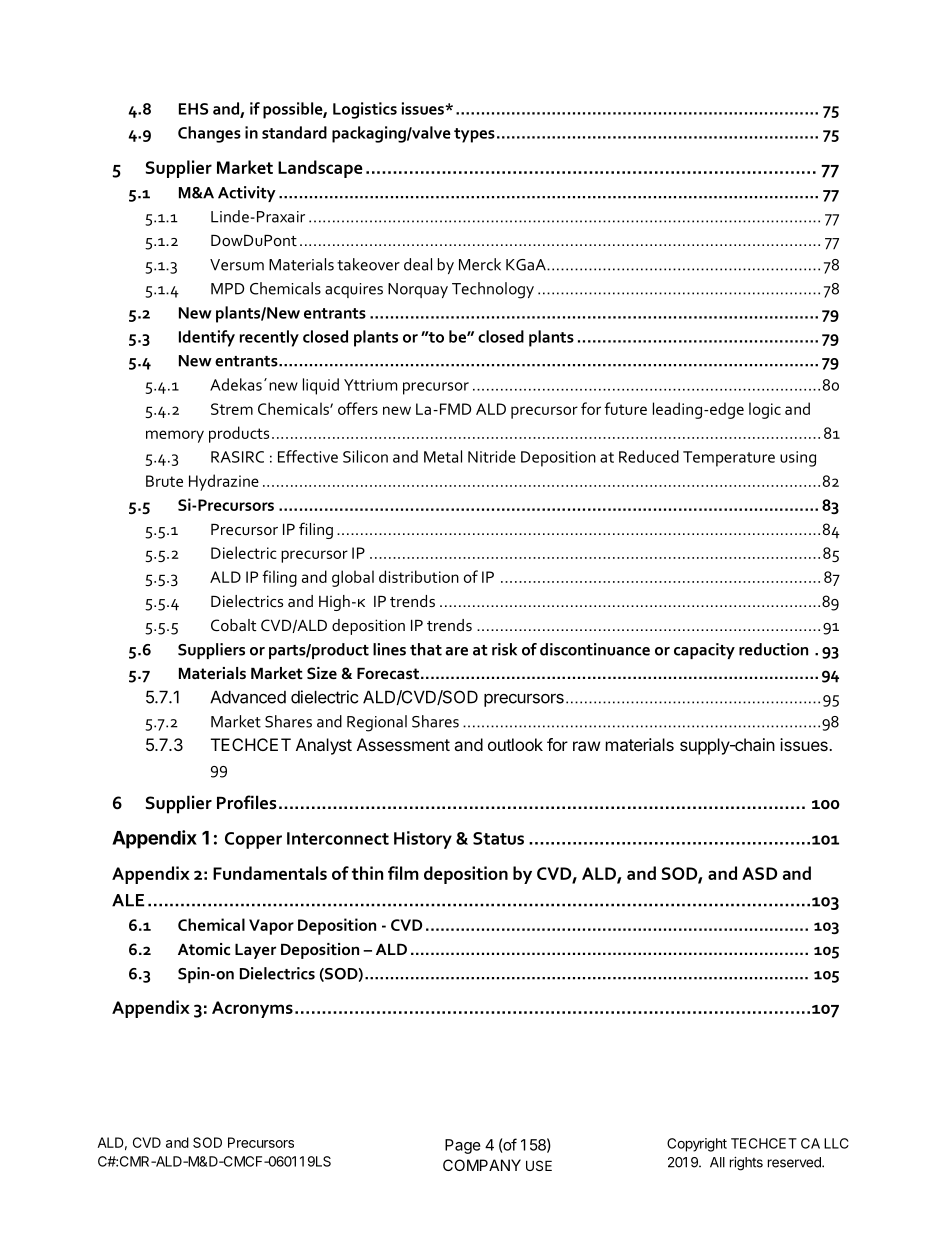 This screenshot has width=952, height=1233. Describe the element at coordinates (480, 264) in the screenshot. I see `Merck` at that location.
